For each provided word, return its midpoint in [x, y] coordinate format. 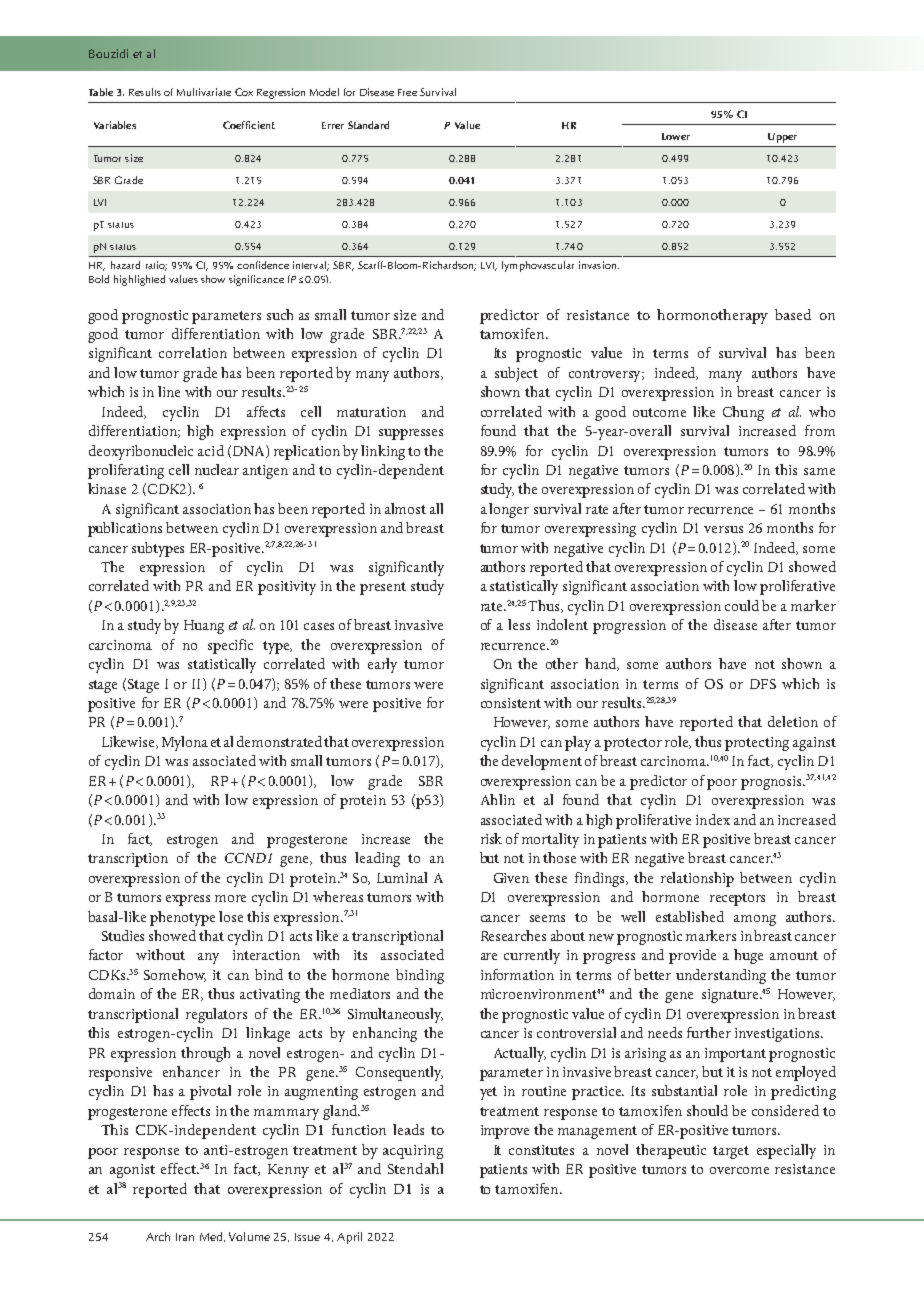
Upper [782, 138]
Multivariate [204, 92]
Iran [185, 1237]
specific [230, 646]
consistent [511, 703]
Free [407, 92]
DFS [763, 684]
